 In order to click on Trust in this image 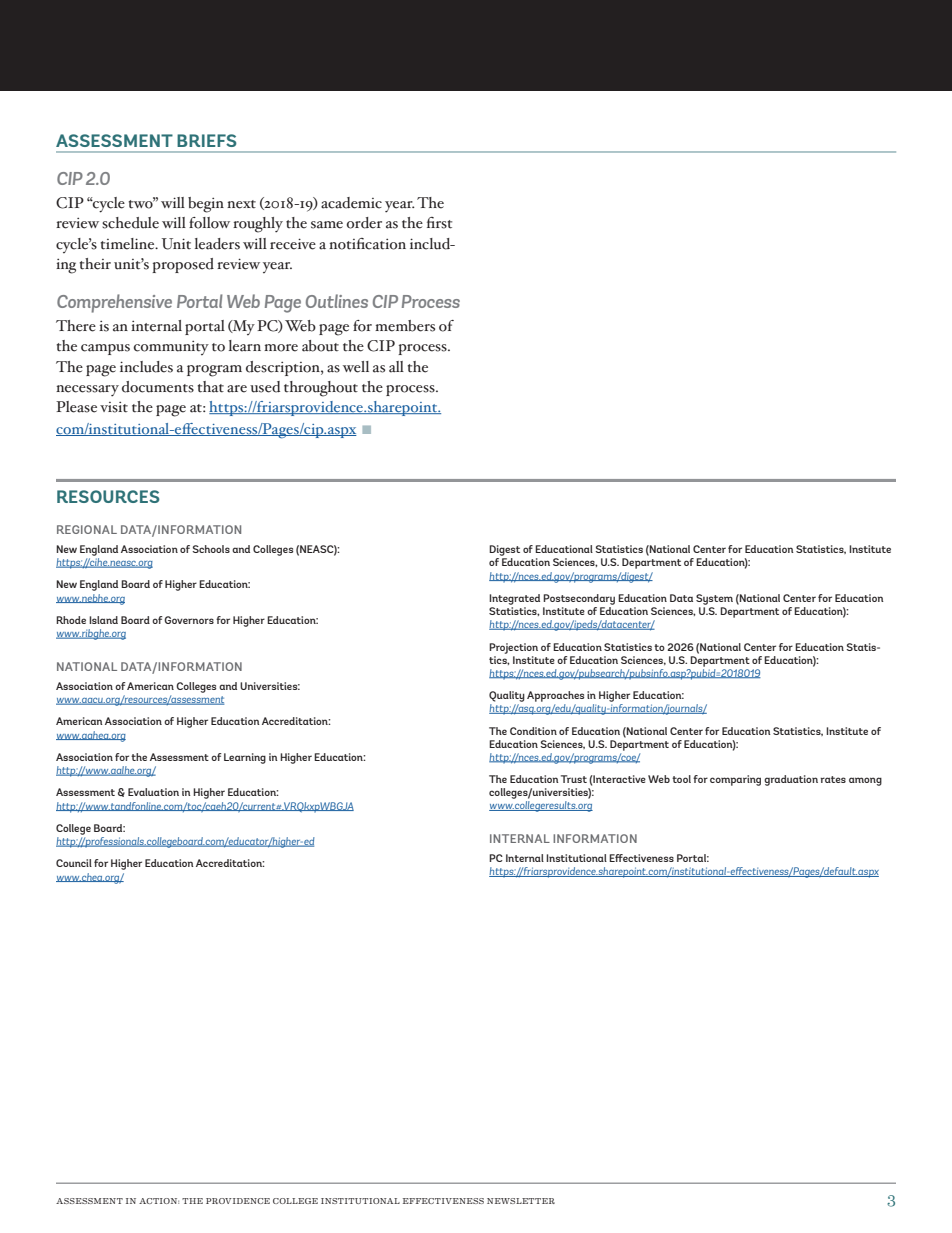, I will do `click(574, 779)`.
